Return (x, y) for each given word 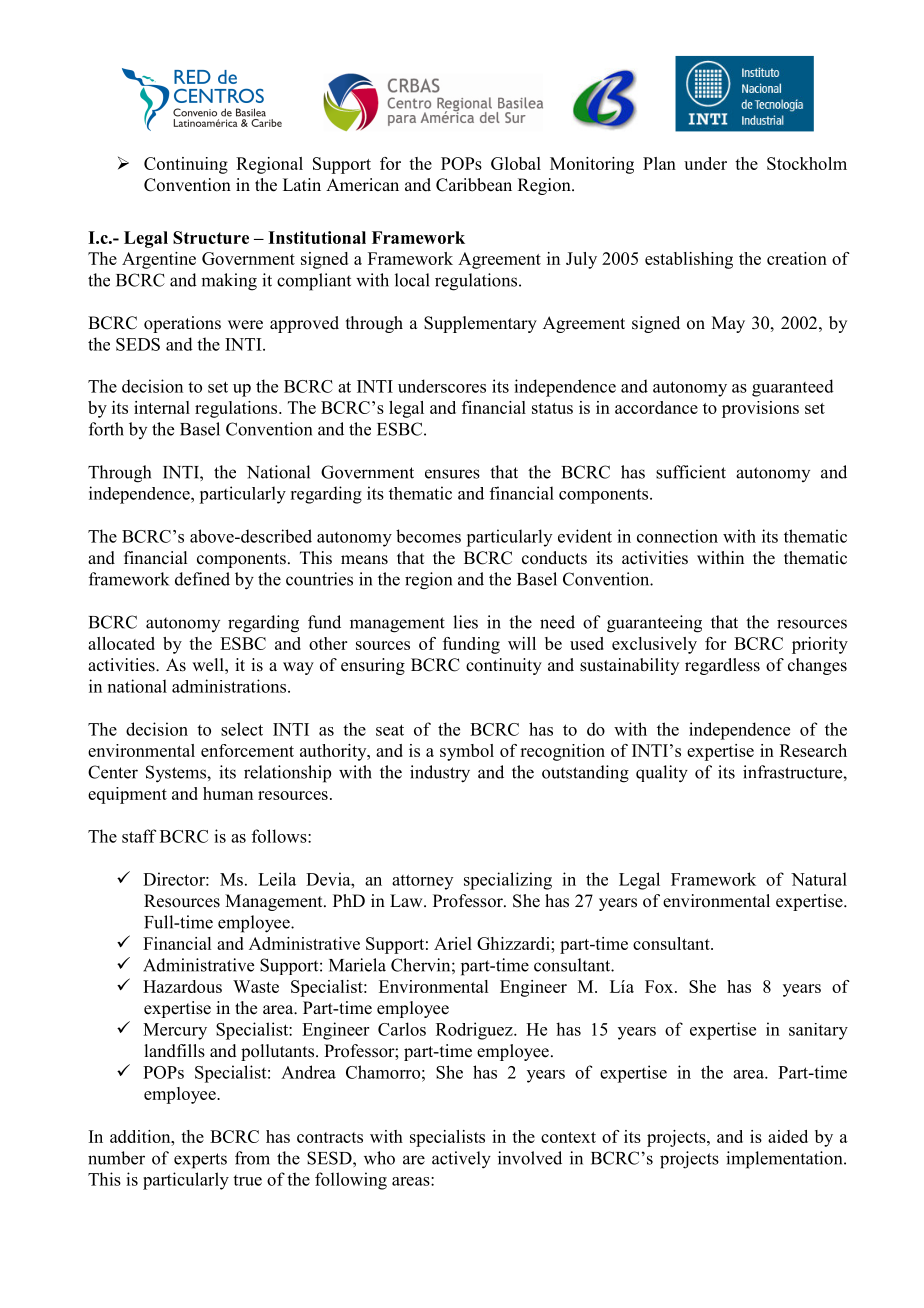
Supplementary (480, 324)
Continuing (186, 165)
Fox (660, 986)
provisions (760, 409)
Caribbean (474, 185)
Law (407, 900)
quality (662, 774)
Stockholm (807, 163)
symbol (467, 752)
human (228, 793)
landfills (174, 1051)
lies (465, 622)
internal (162, 407)
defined (202, 579)
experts (200, 1161)
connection (677, 536)
